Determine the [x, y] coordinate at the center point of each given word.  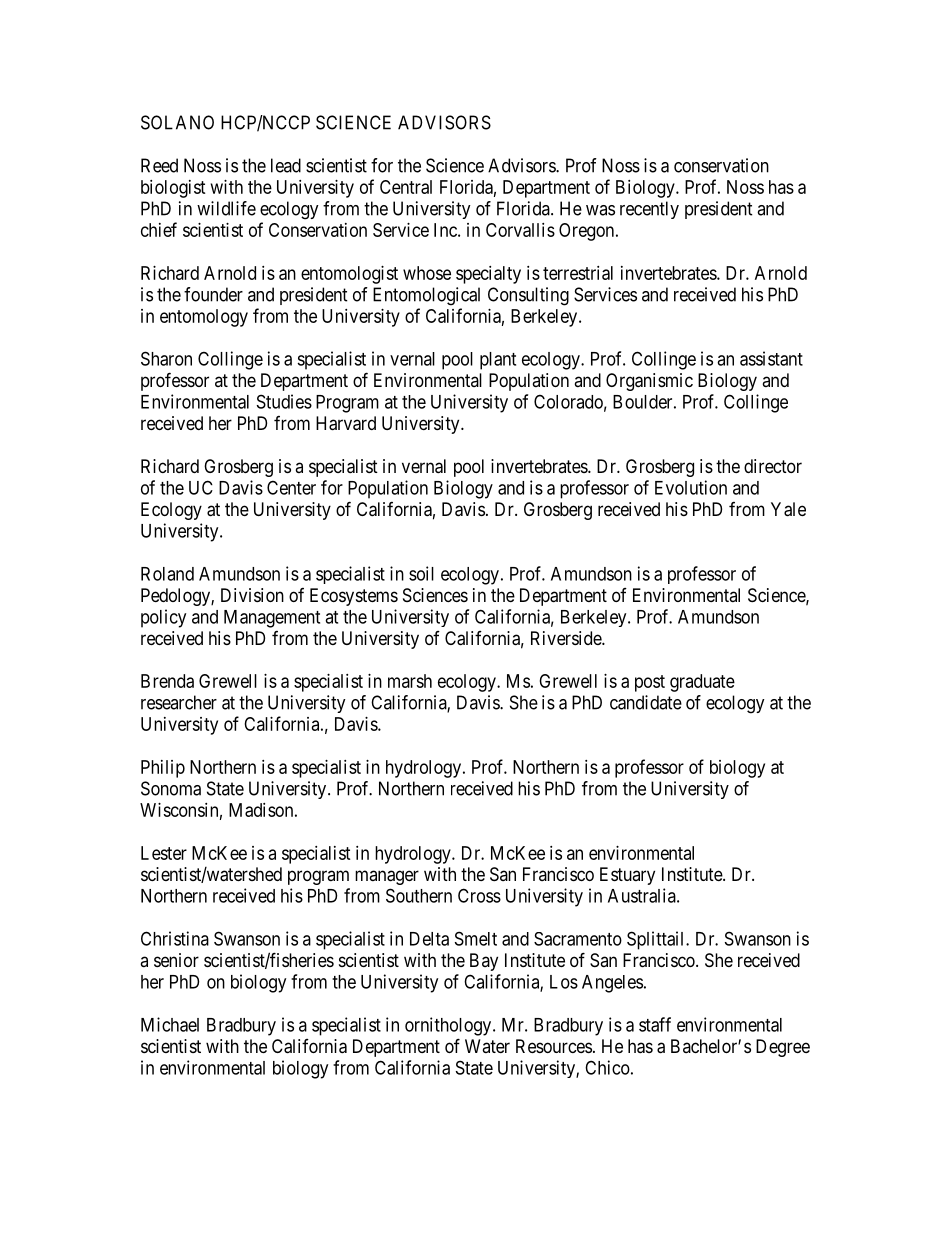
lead [286, 165]
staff [655, 1024]
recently [649, 210]
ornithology [449, 1026]
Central [406, 187]
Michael [170, 1024]
